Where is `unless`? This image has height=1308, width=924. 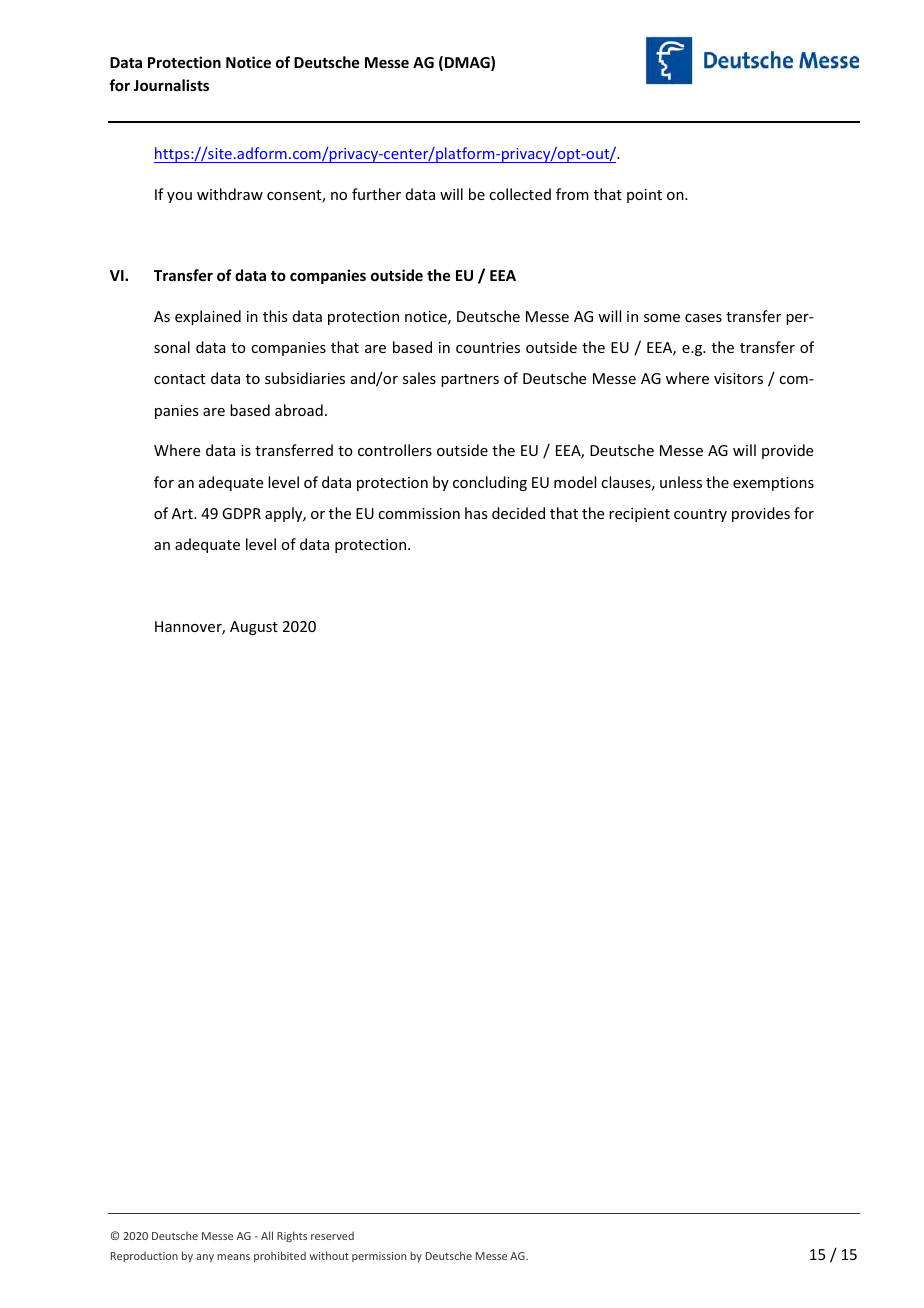 unless is located at coordinates (681, 482).
